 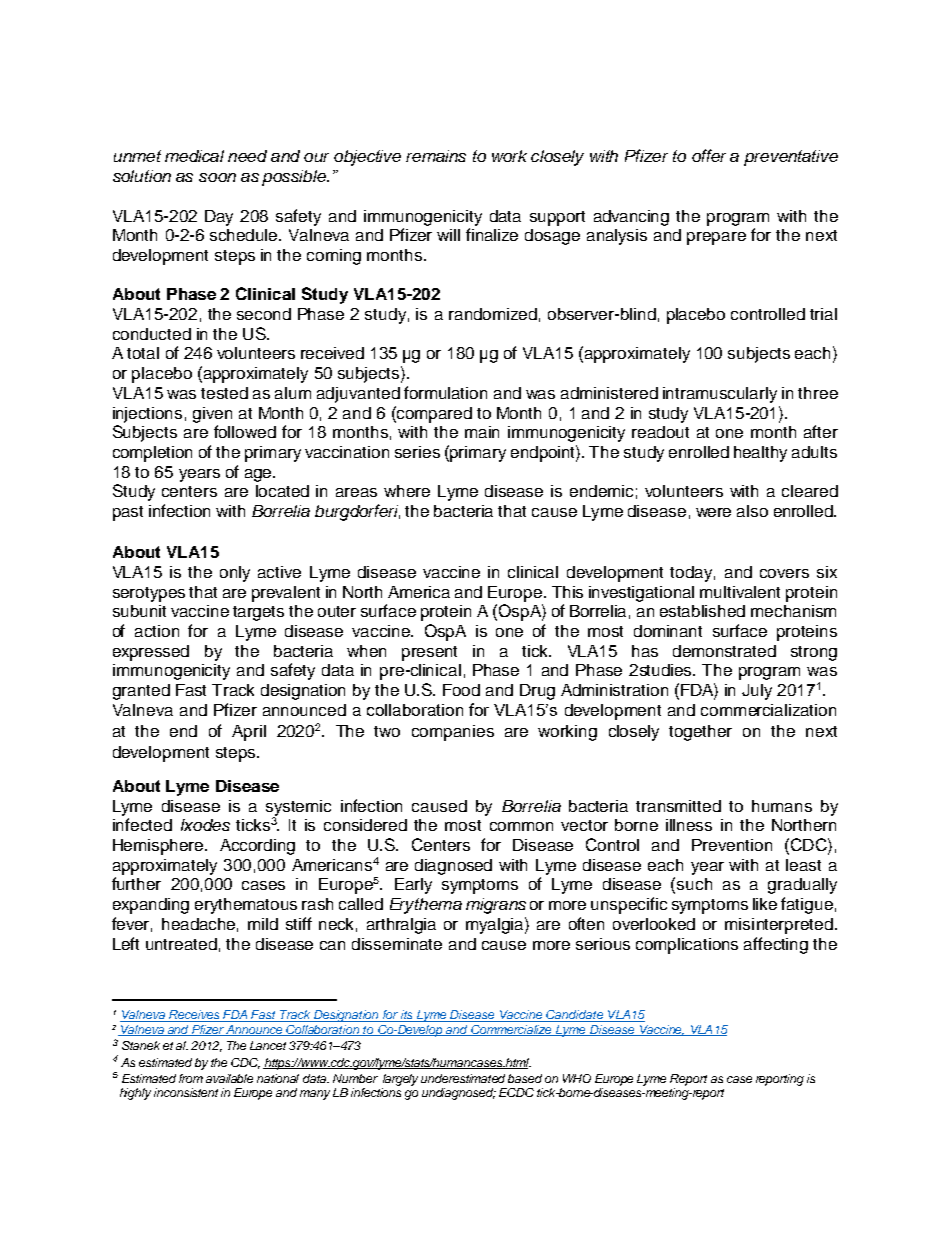 I want to click on soon, so click(x=217, y=177).
